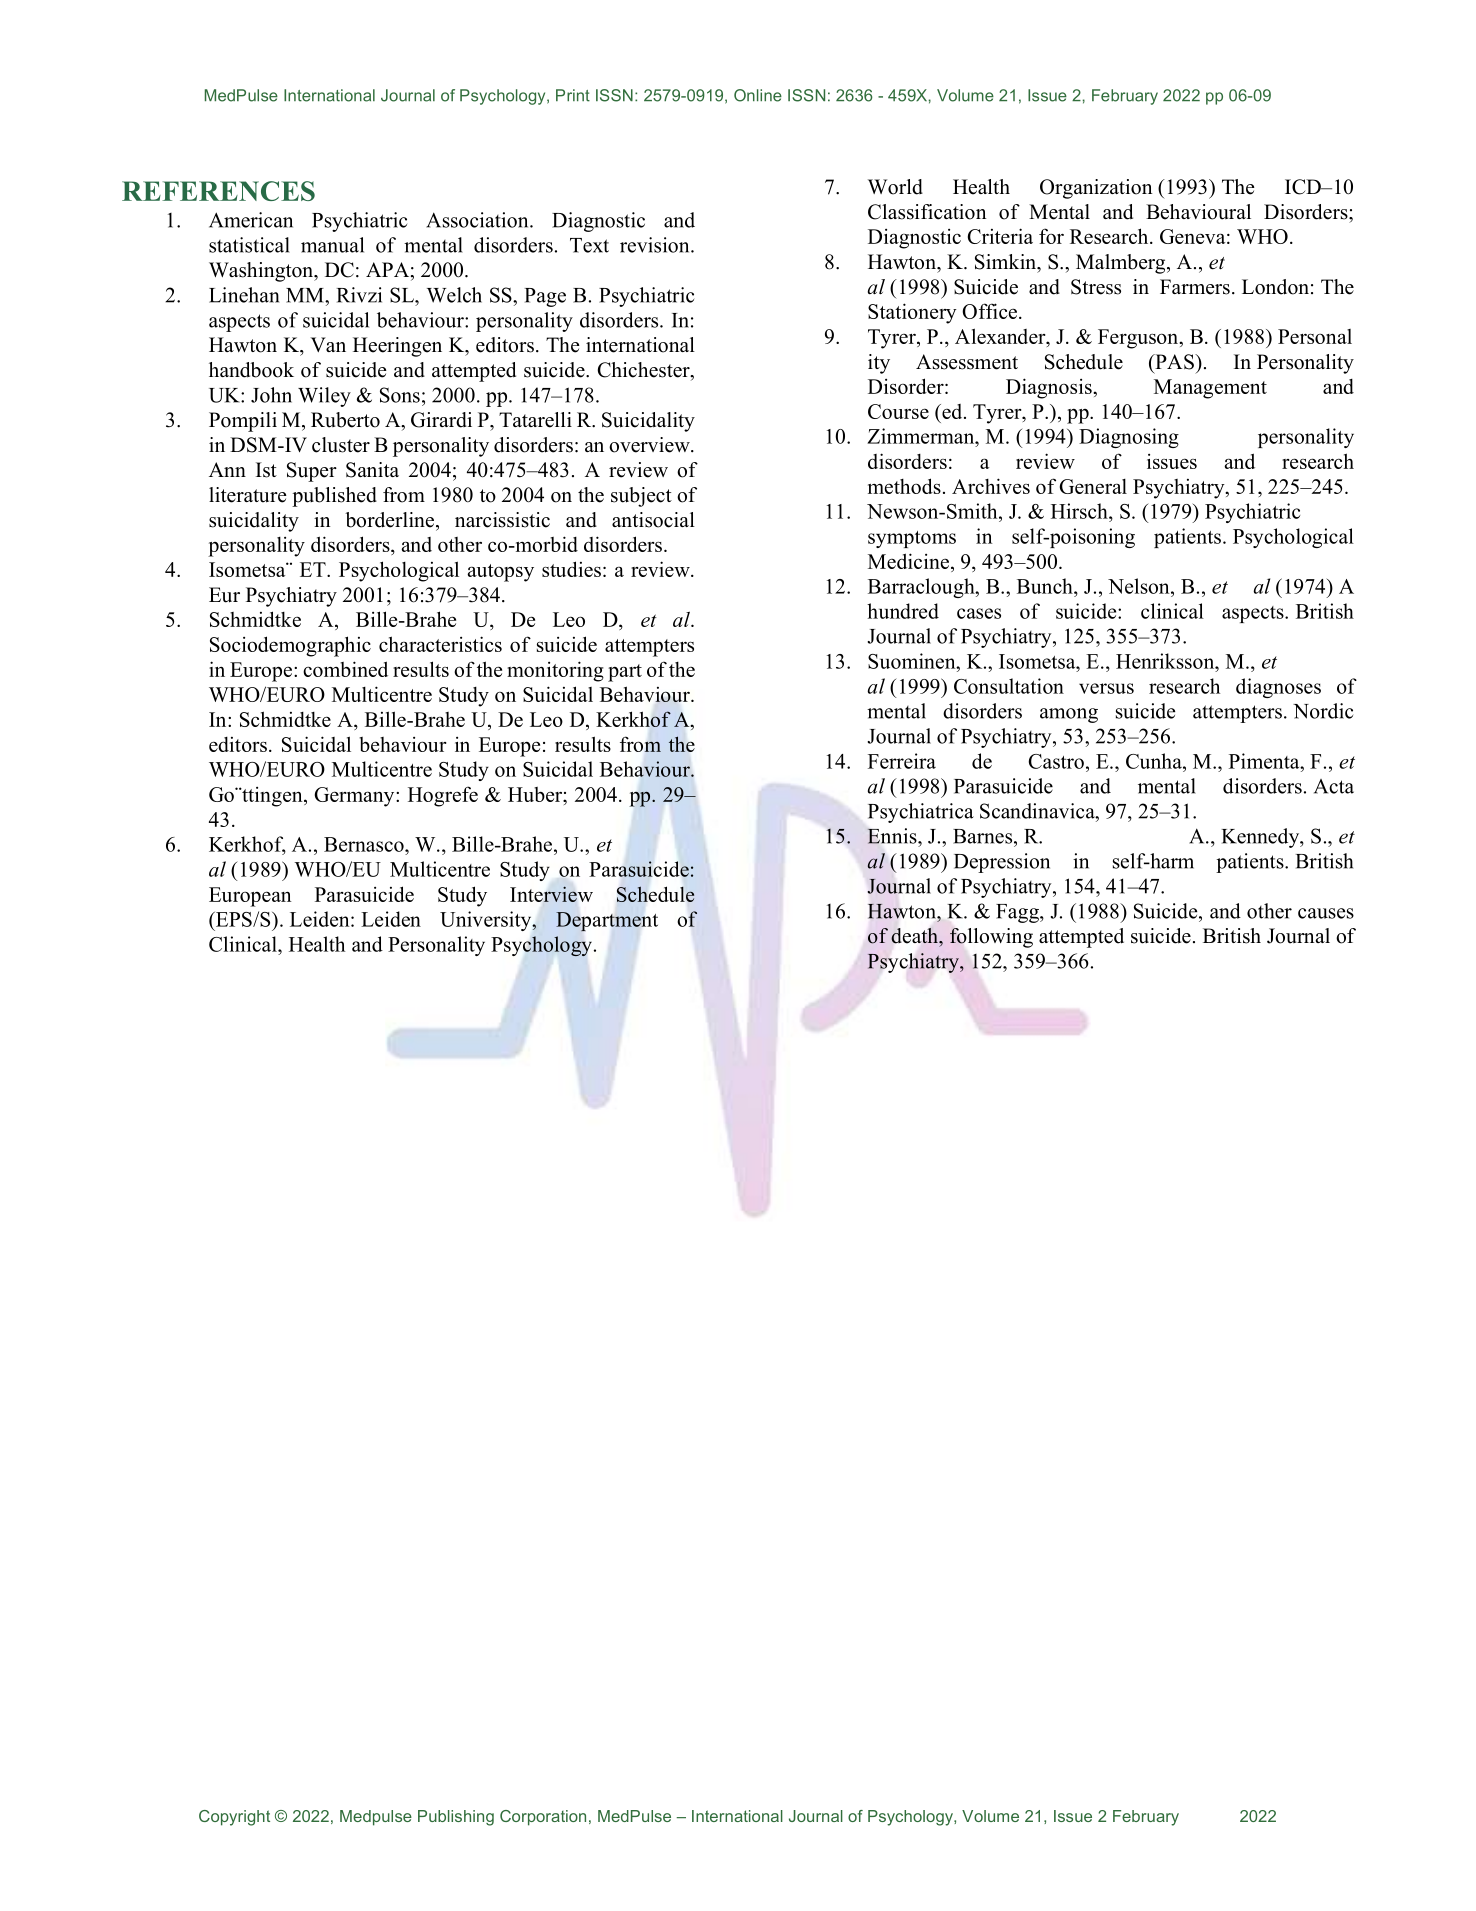  Describe the element at coordinates (332, 245) in the image. I see `manual` at that location.
